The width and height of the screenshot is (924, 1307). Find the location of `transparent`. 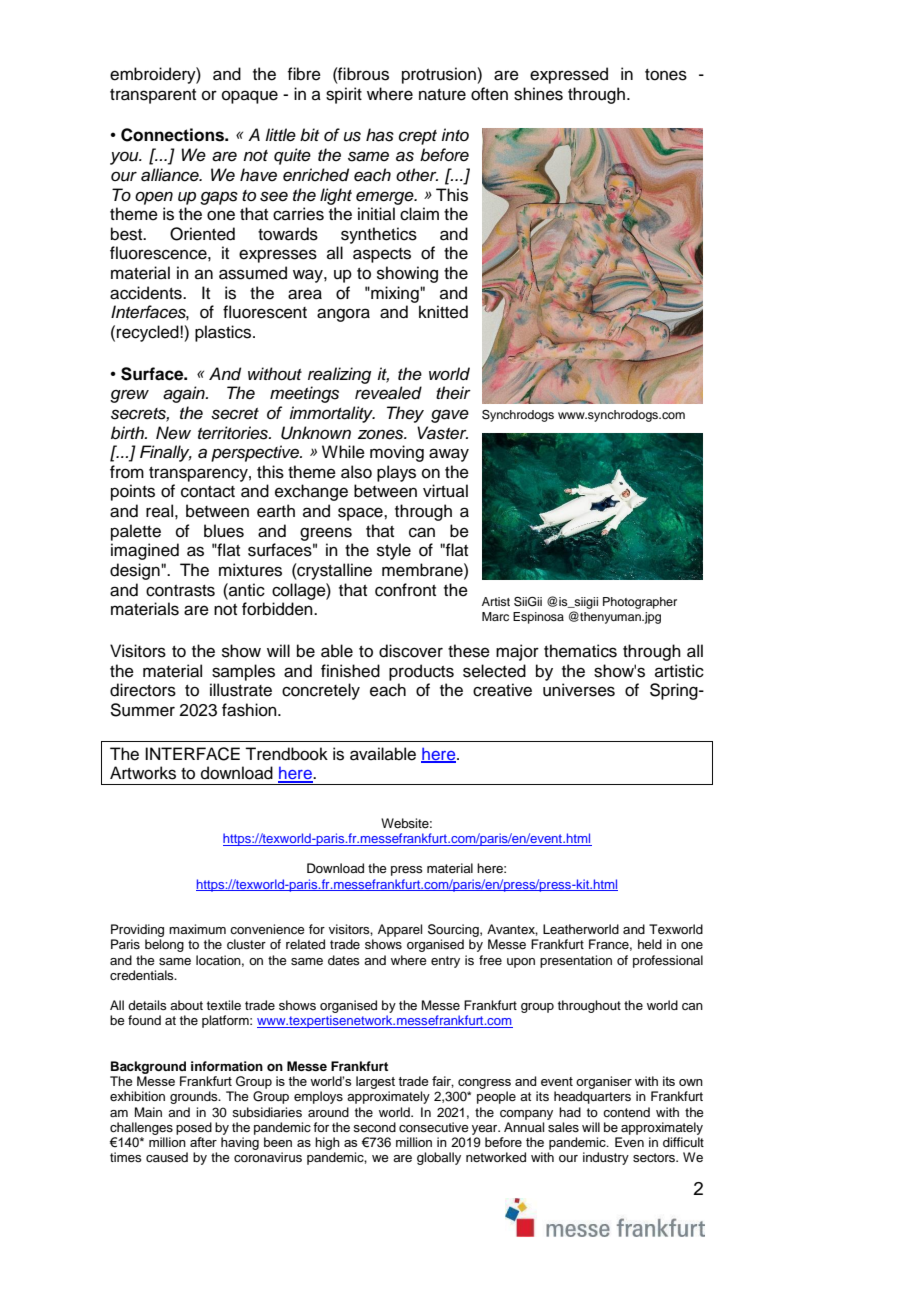

transparent is located at coordinates (153, 96).
